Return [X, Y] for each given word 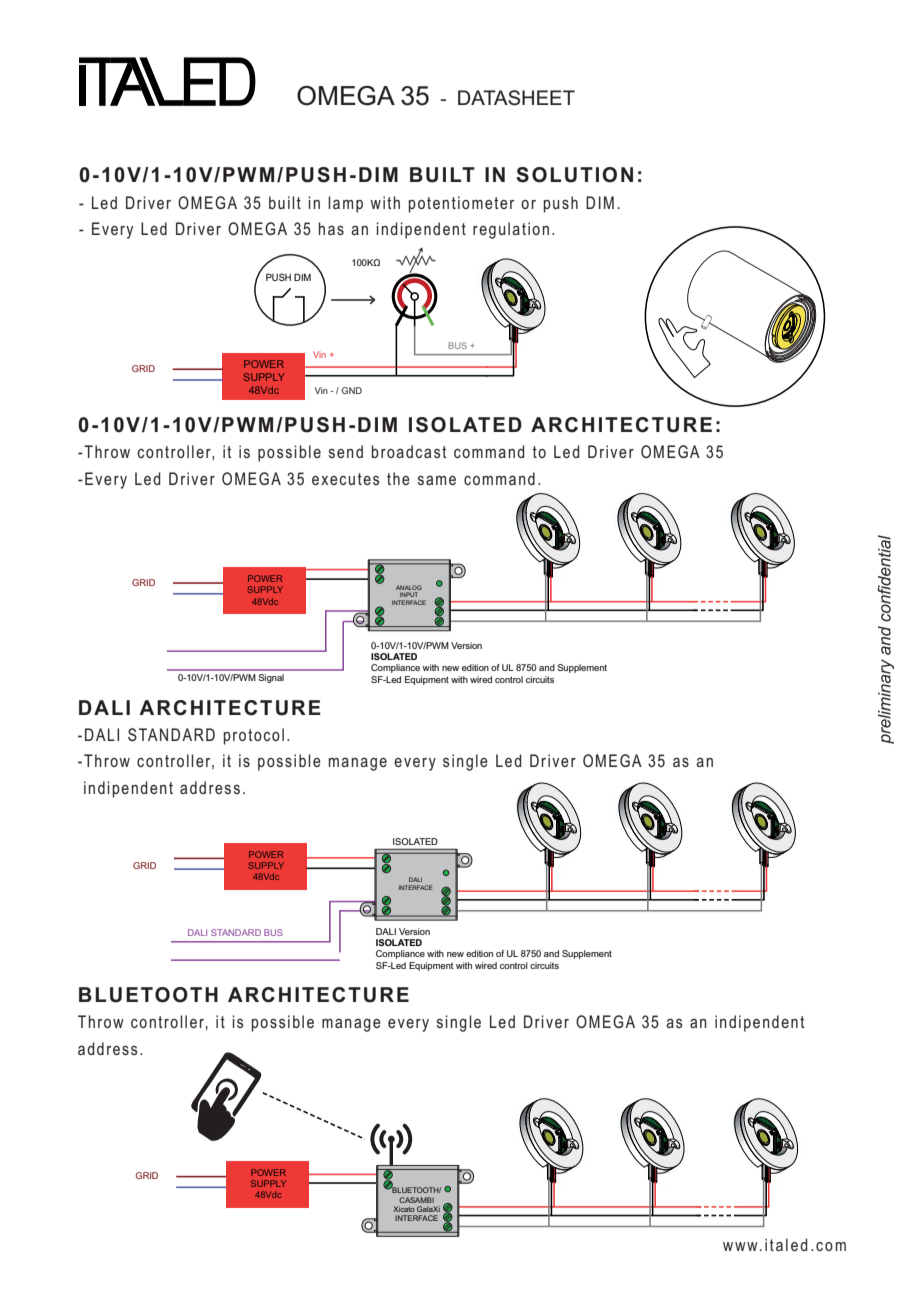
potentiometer [461, 204]
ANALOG [409, 587]
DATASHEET [516, 98]
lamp [345, 204]
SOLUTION [574, 175]
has [331, 228]
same [437, 480]
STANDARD [236, 932]
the [398, 478]
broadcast [409, 451]
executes [345, 479]
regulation [511, 230]
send [346, 451]
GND [351, 390]
